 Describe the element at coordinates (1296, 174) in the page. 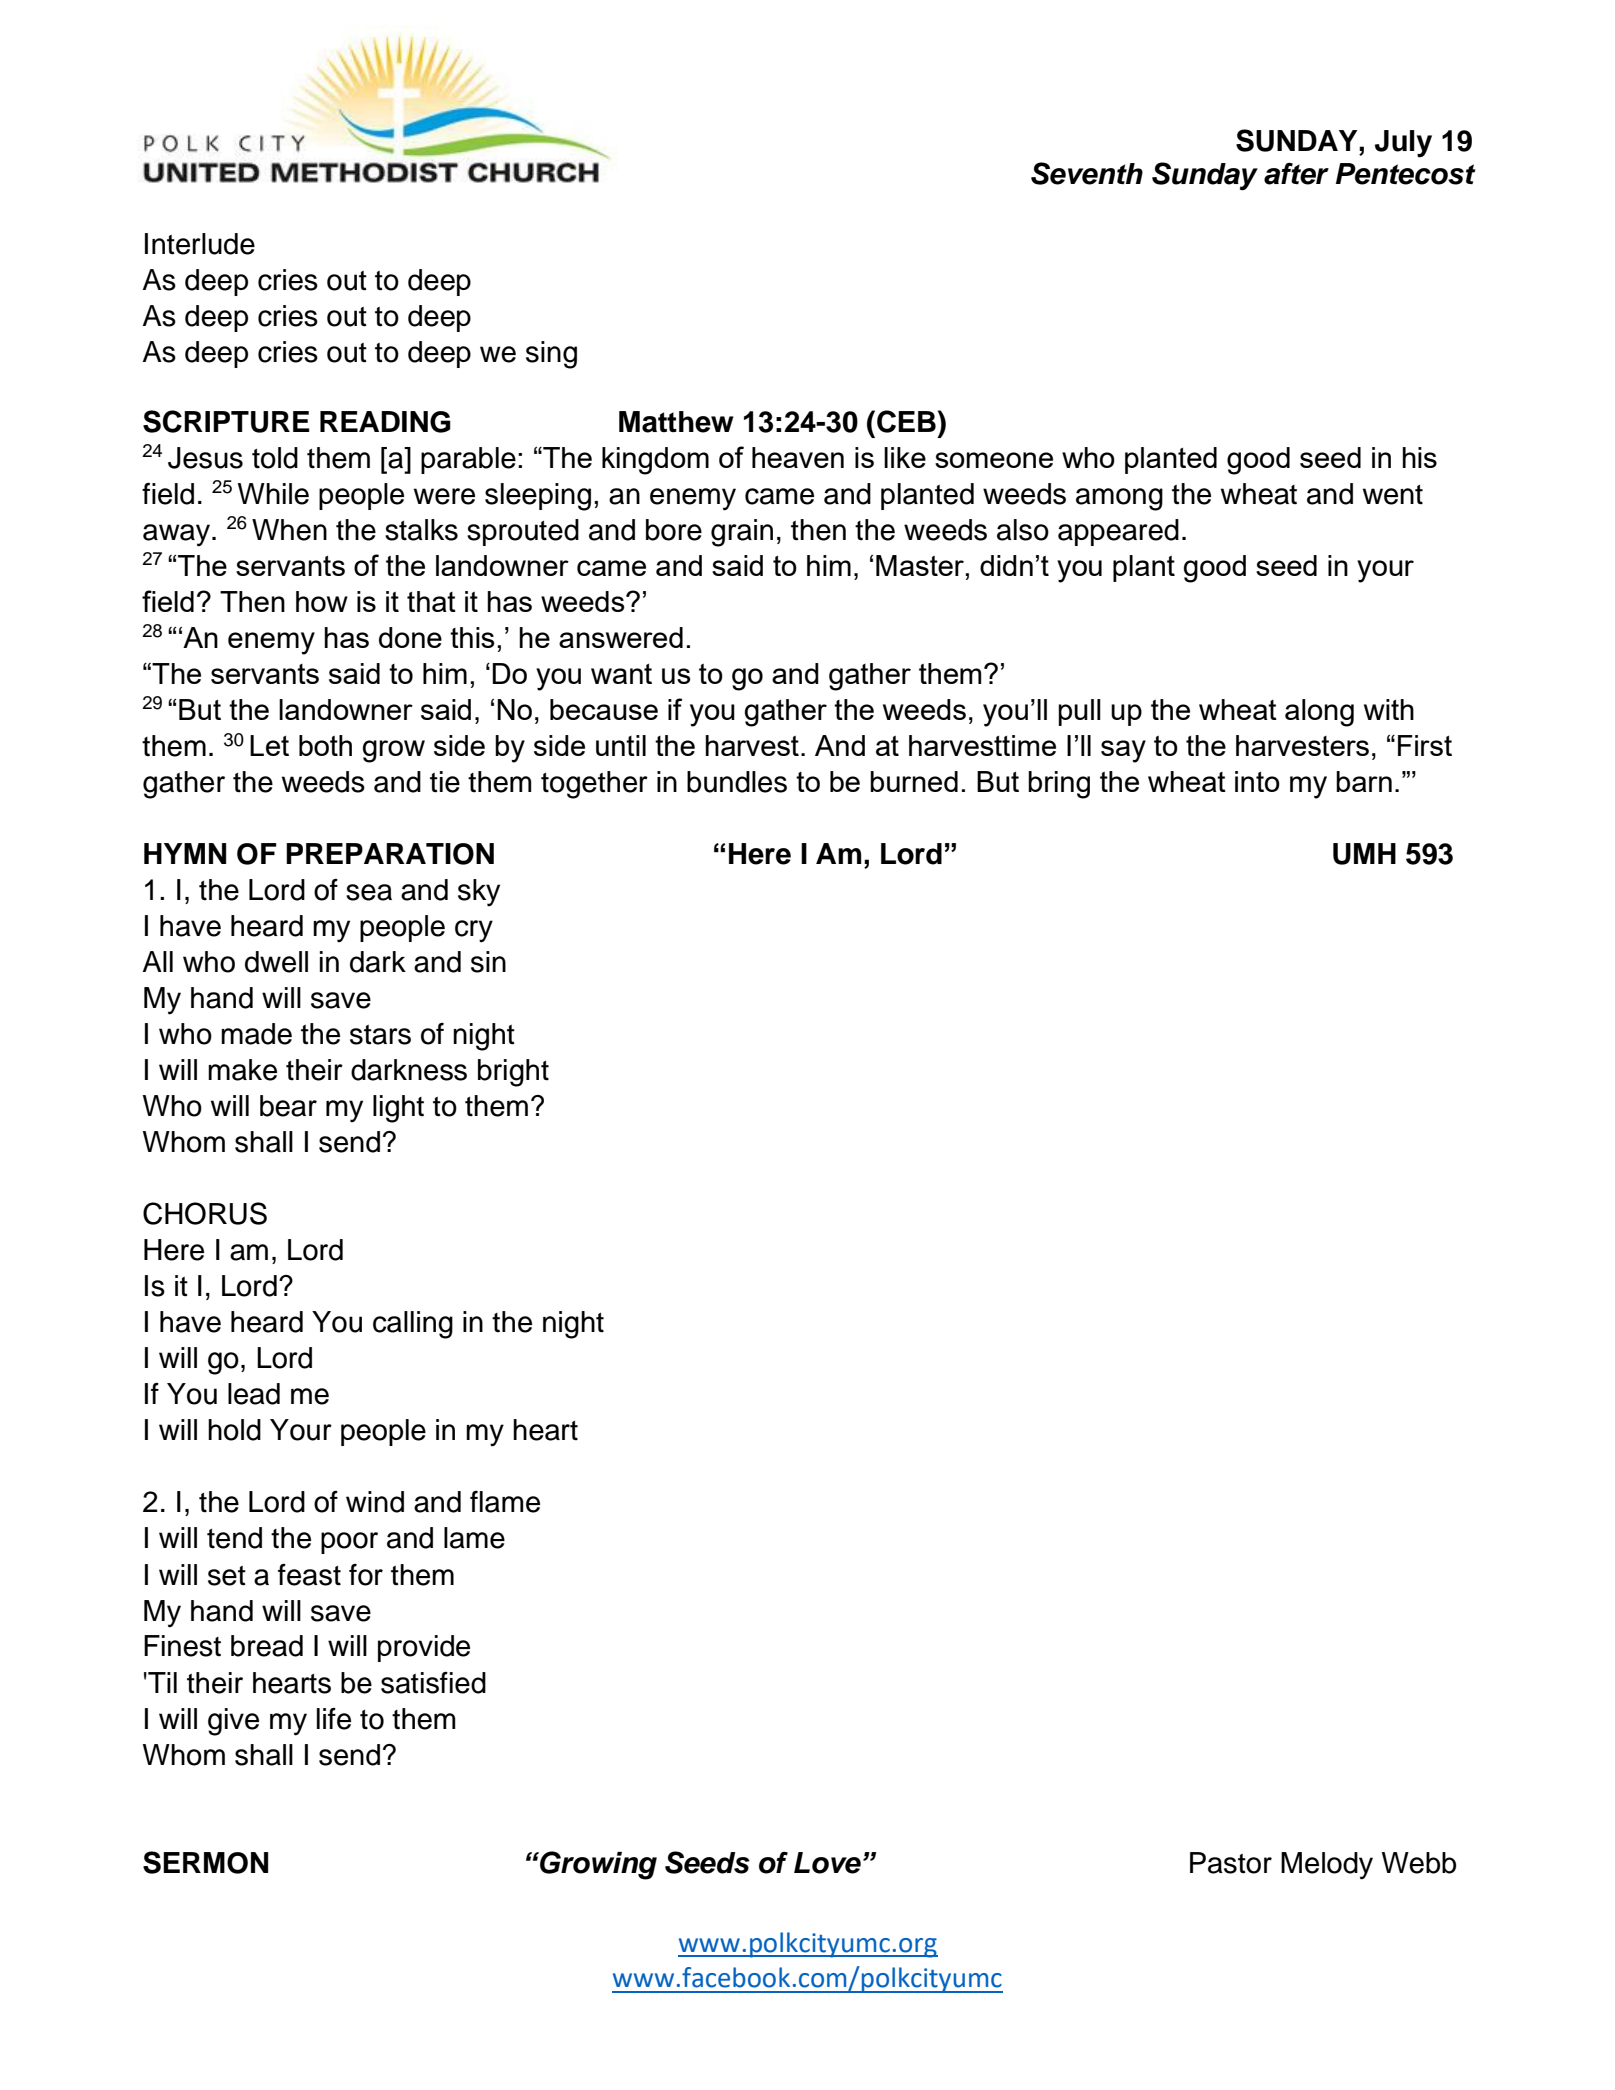

I see `after` at that location.
